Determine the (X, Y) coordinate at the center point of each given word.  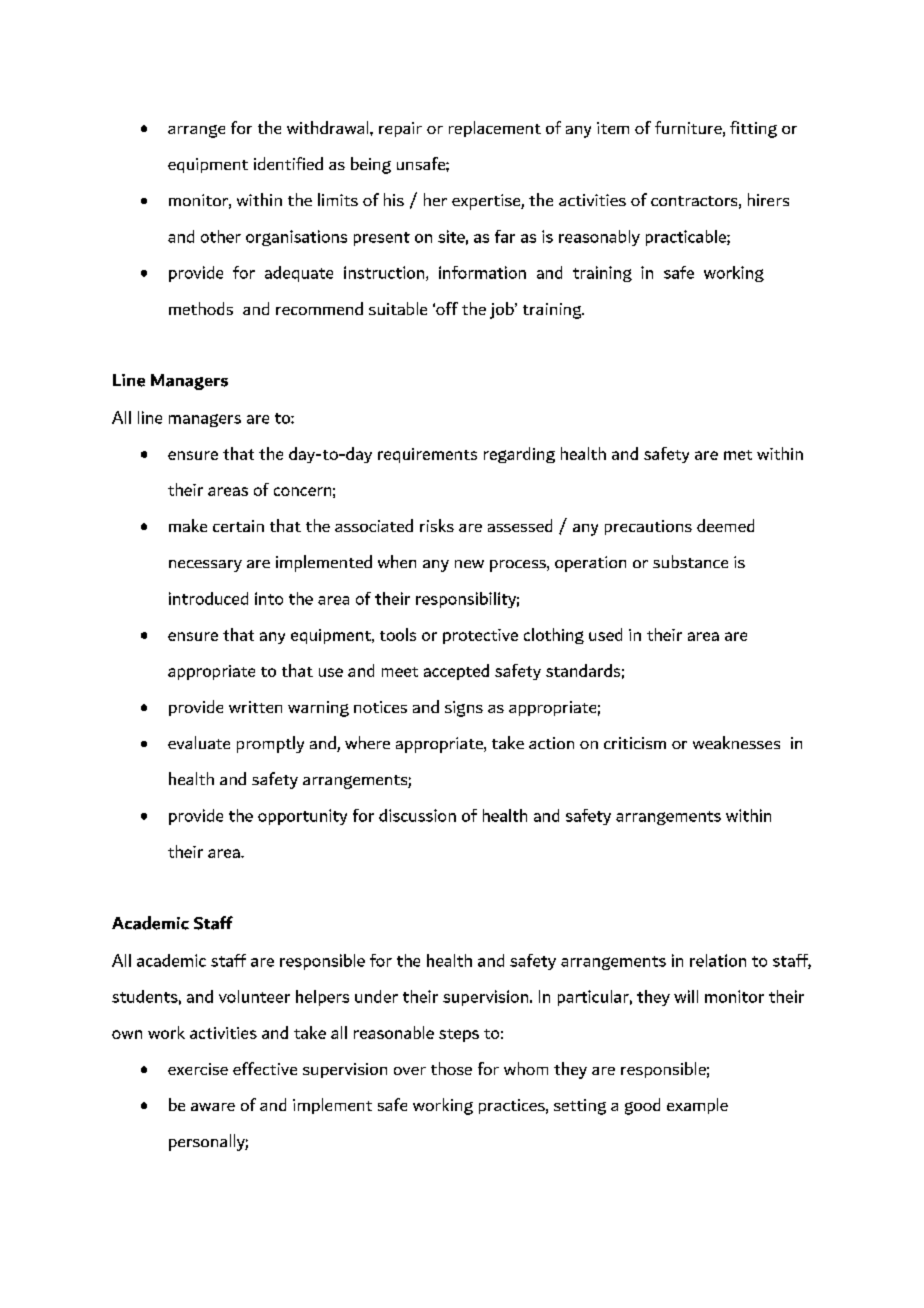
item (613, 128)
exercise (198, 1069)
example (697, 1106)
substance (690, 561)
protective (480, 636)
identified (288, 163)
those (451, 1068)
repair (400, 129)
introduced (208, 598)
